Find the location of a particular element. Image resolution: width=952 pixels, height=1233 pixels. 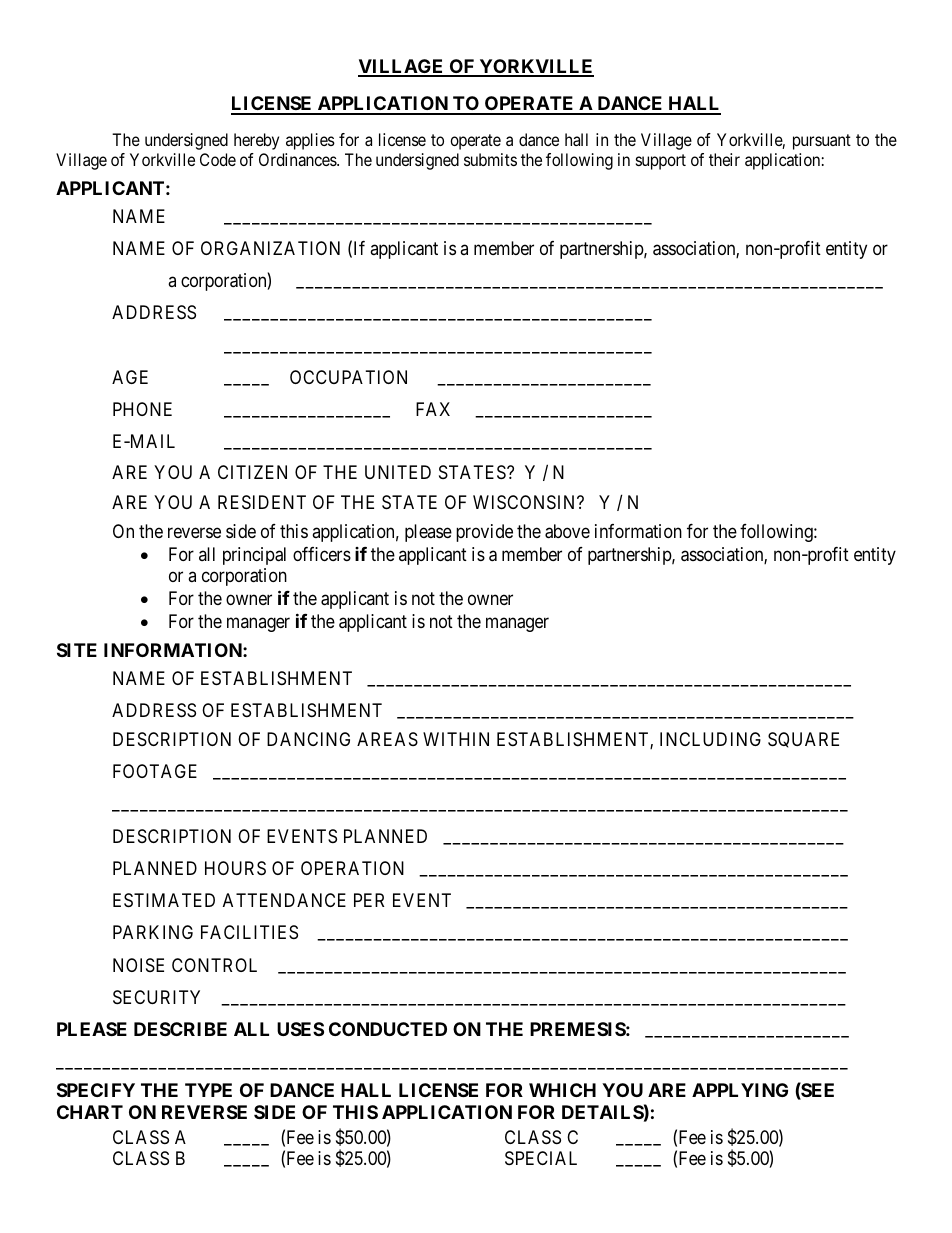

OPERATION is located at coordinates (352, 868).
